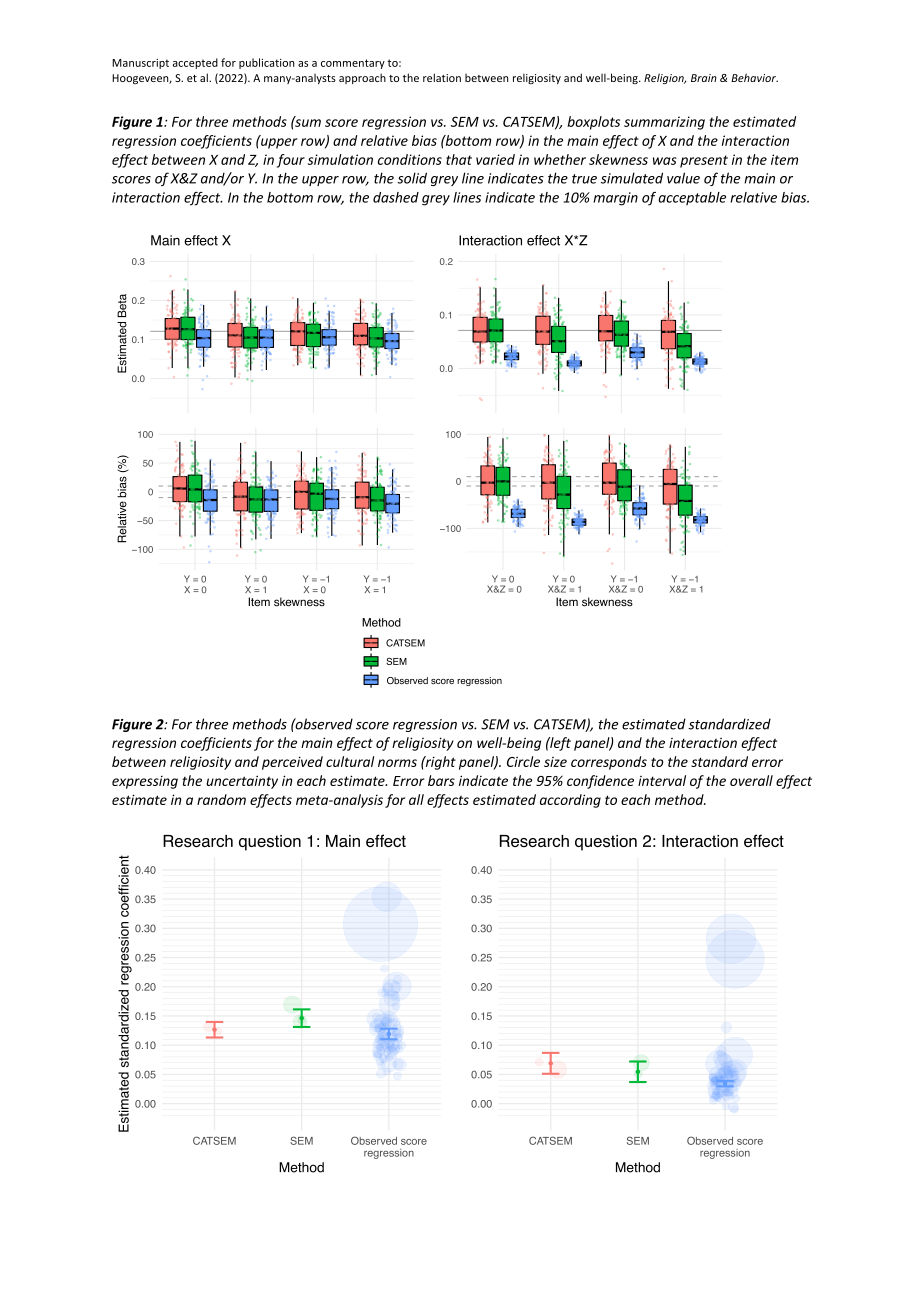  What do you see at coordinates (441, 780) in the screenshot?
I see `bars` at bounding box center [441, 780].
